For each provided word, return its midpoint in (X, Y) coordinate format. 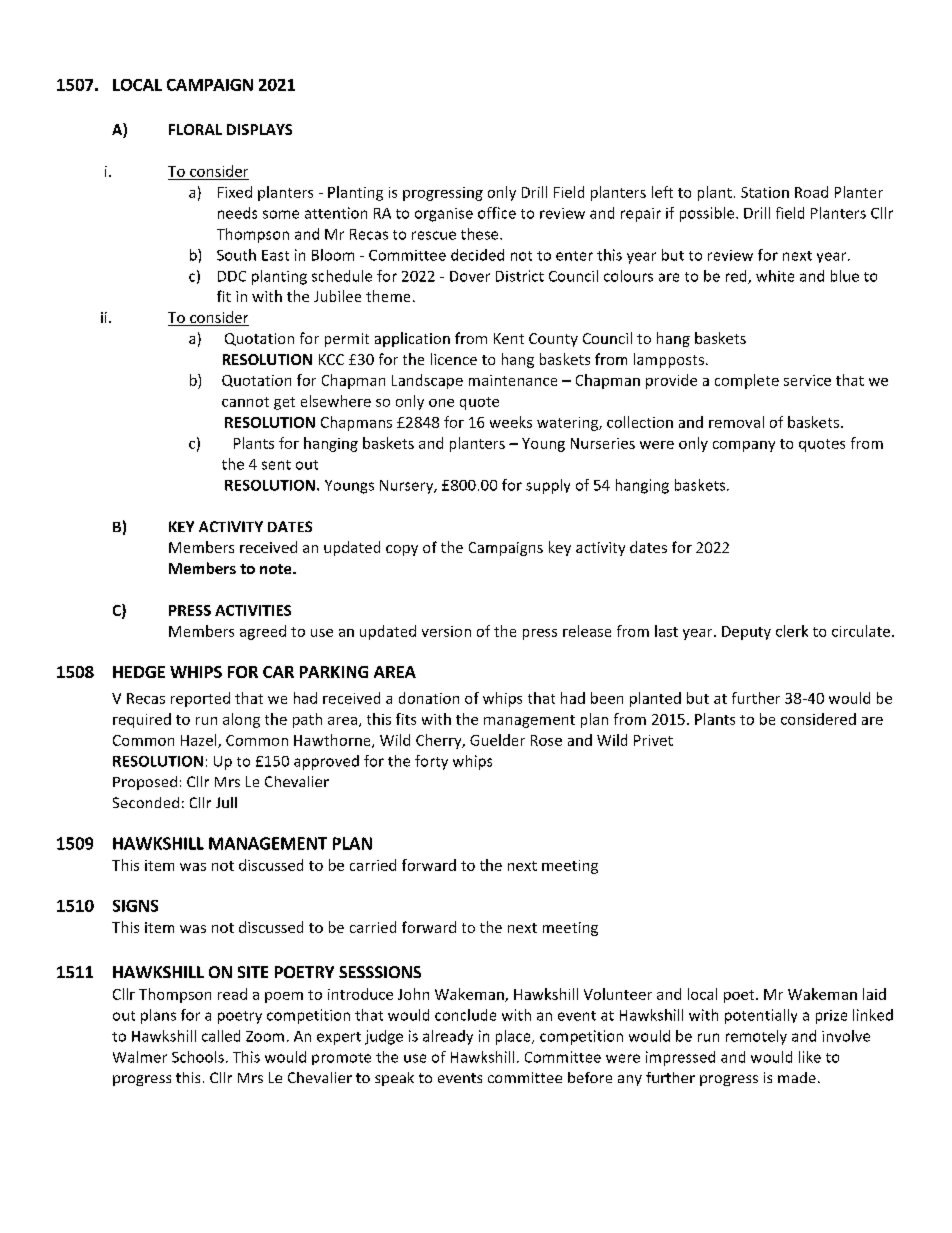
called (221, 1036)
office (497, 213)
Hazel (200, 741)
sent (276, 465)
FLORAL (195, 129)
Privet (653, 740)
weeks (511, 422)
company (744, 446)
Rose (546, 740)
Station (765, 192)
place (514, 1037)
